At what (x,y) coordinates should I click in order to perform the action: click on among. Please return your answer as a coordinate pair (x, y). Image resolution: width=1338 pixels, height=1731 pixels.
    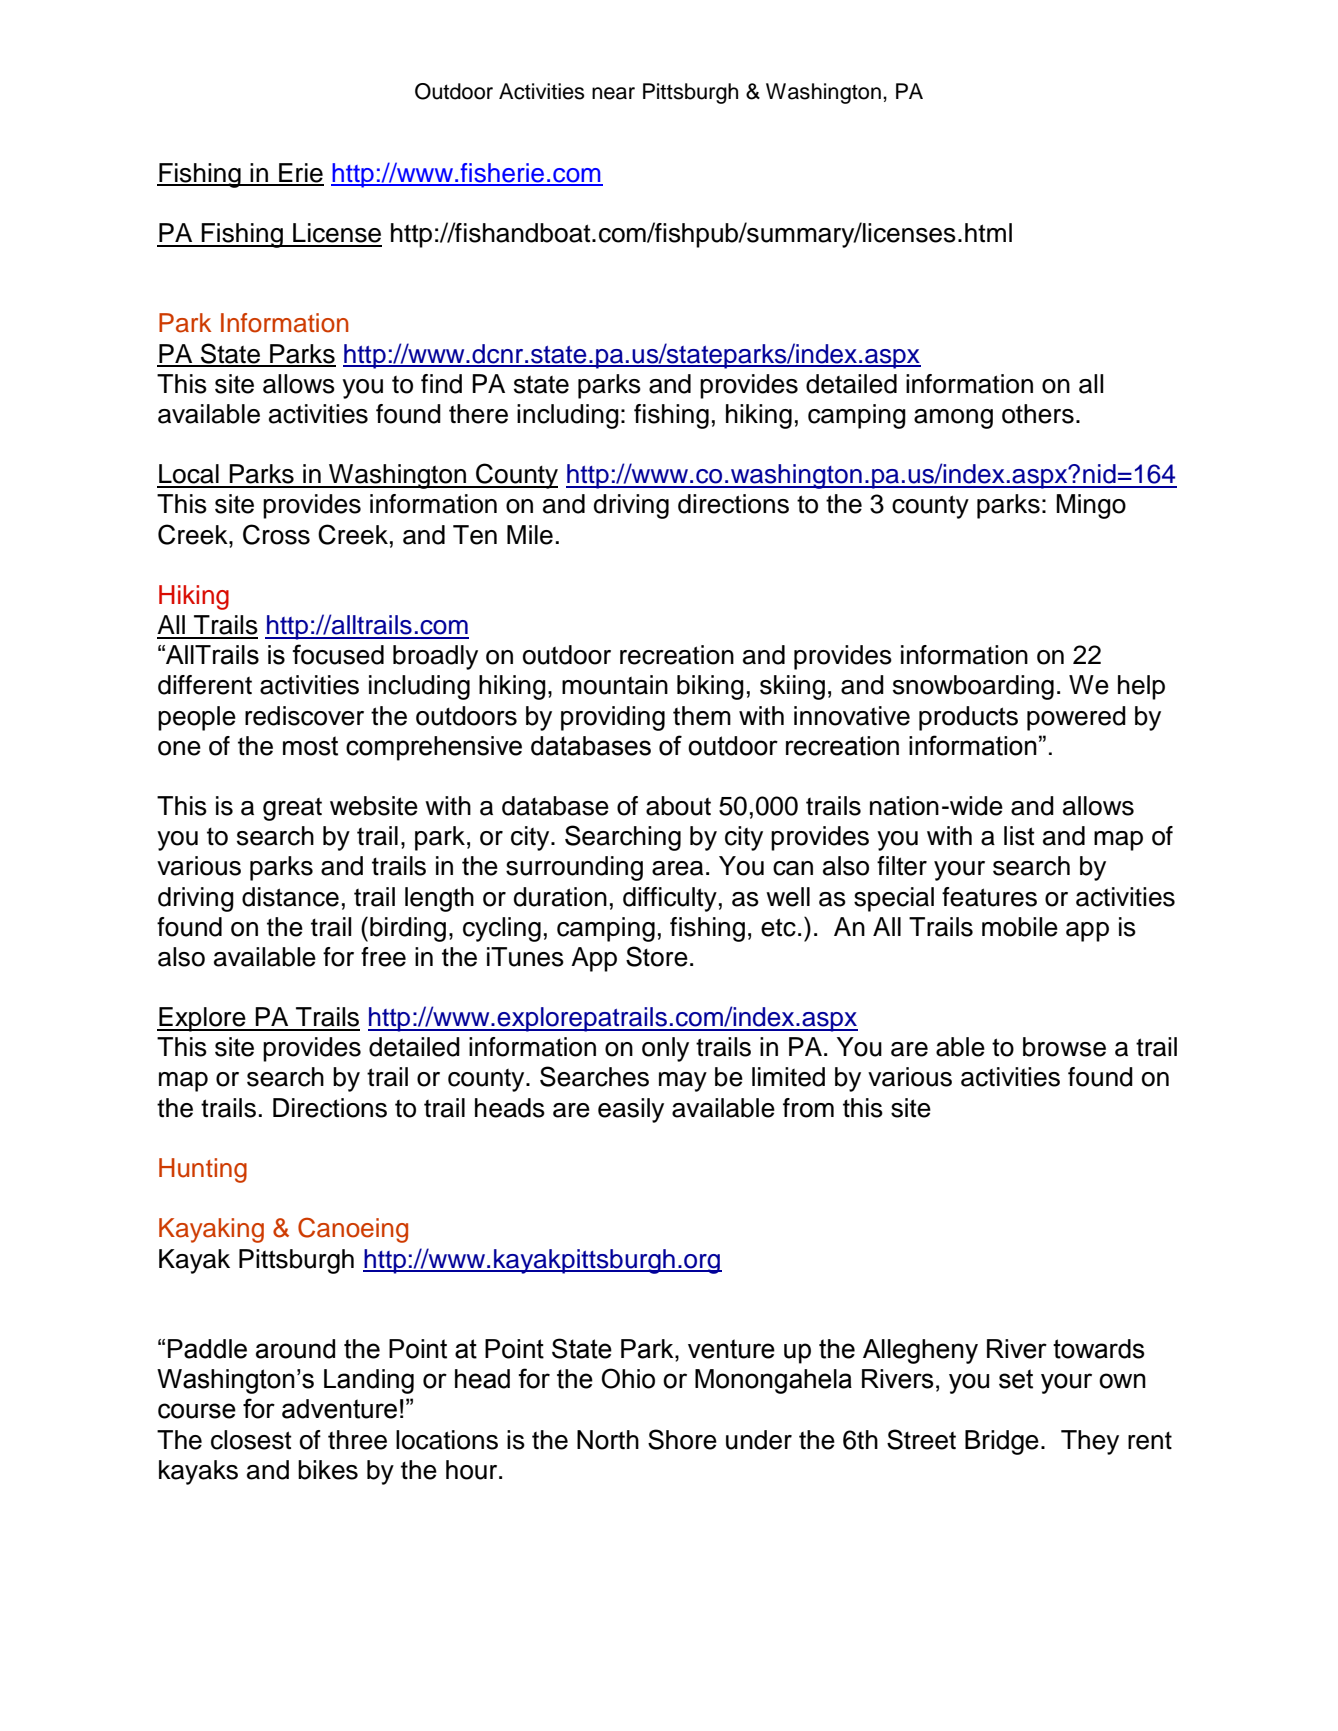
    Looking at the image, I should click on (953, 419).
